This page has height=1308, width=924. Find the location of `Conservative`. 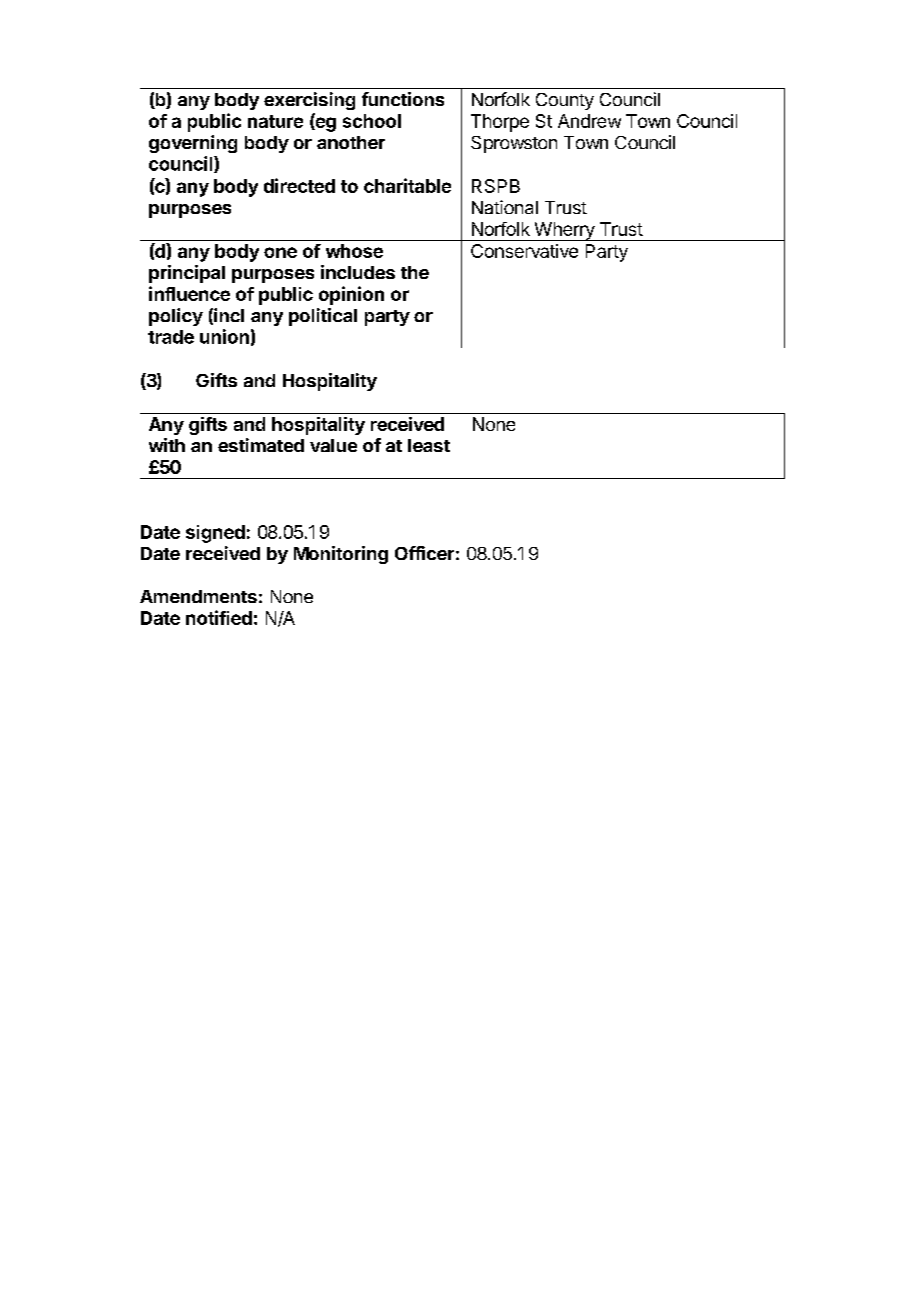

Conservative is located at coordinates (524, 251).
